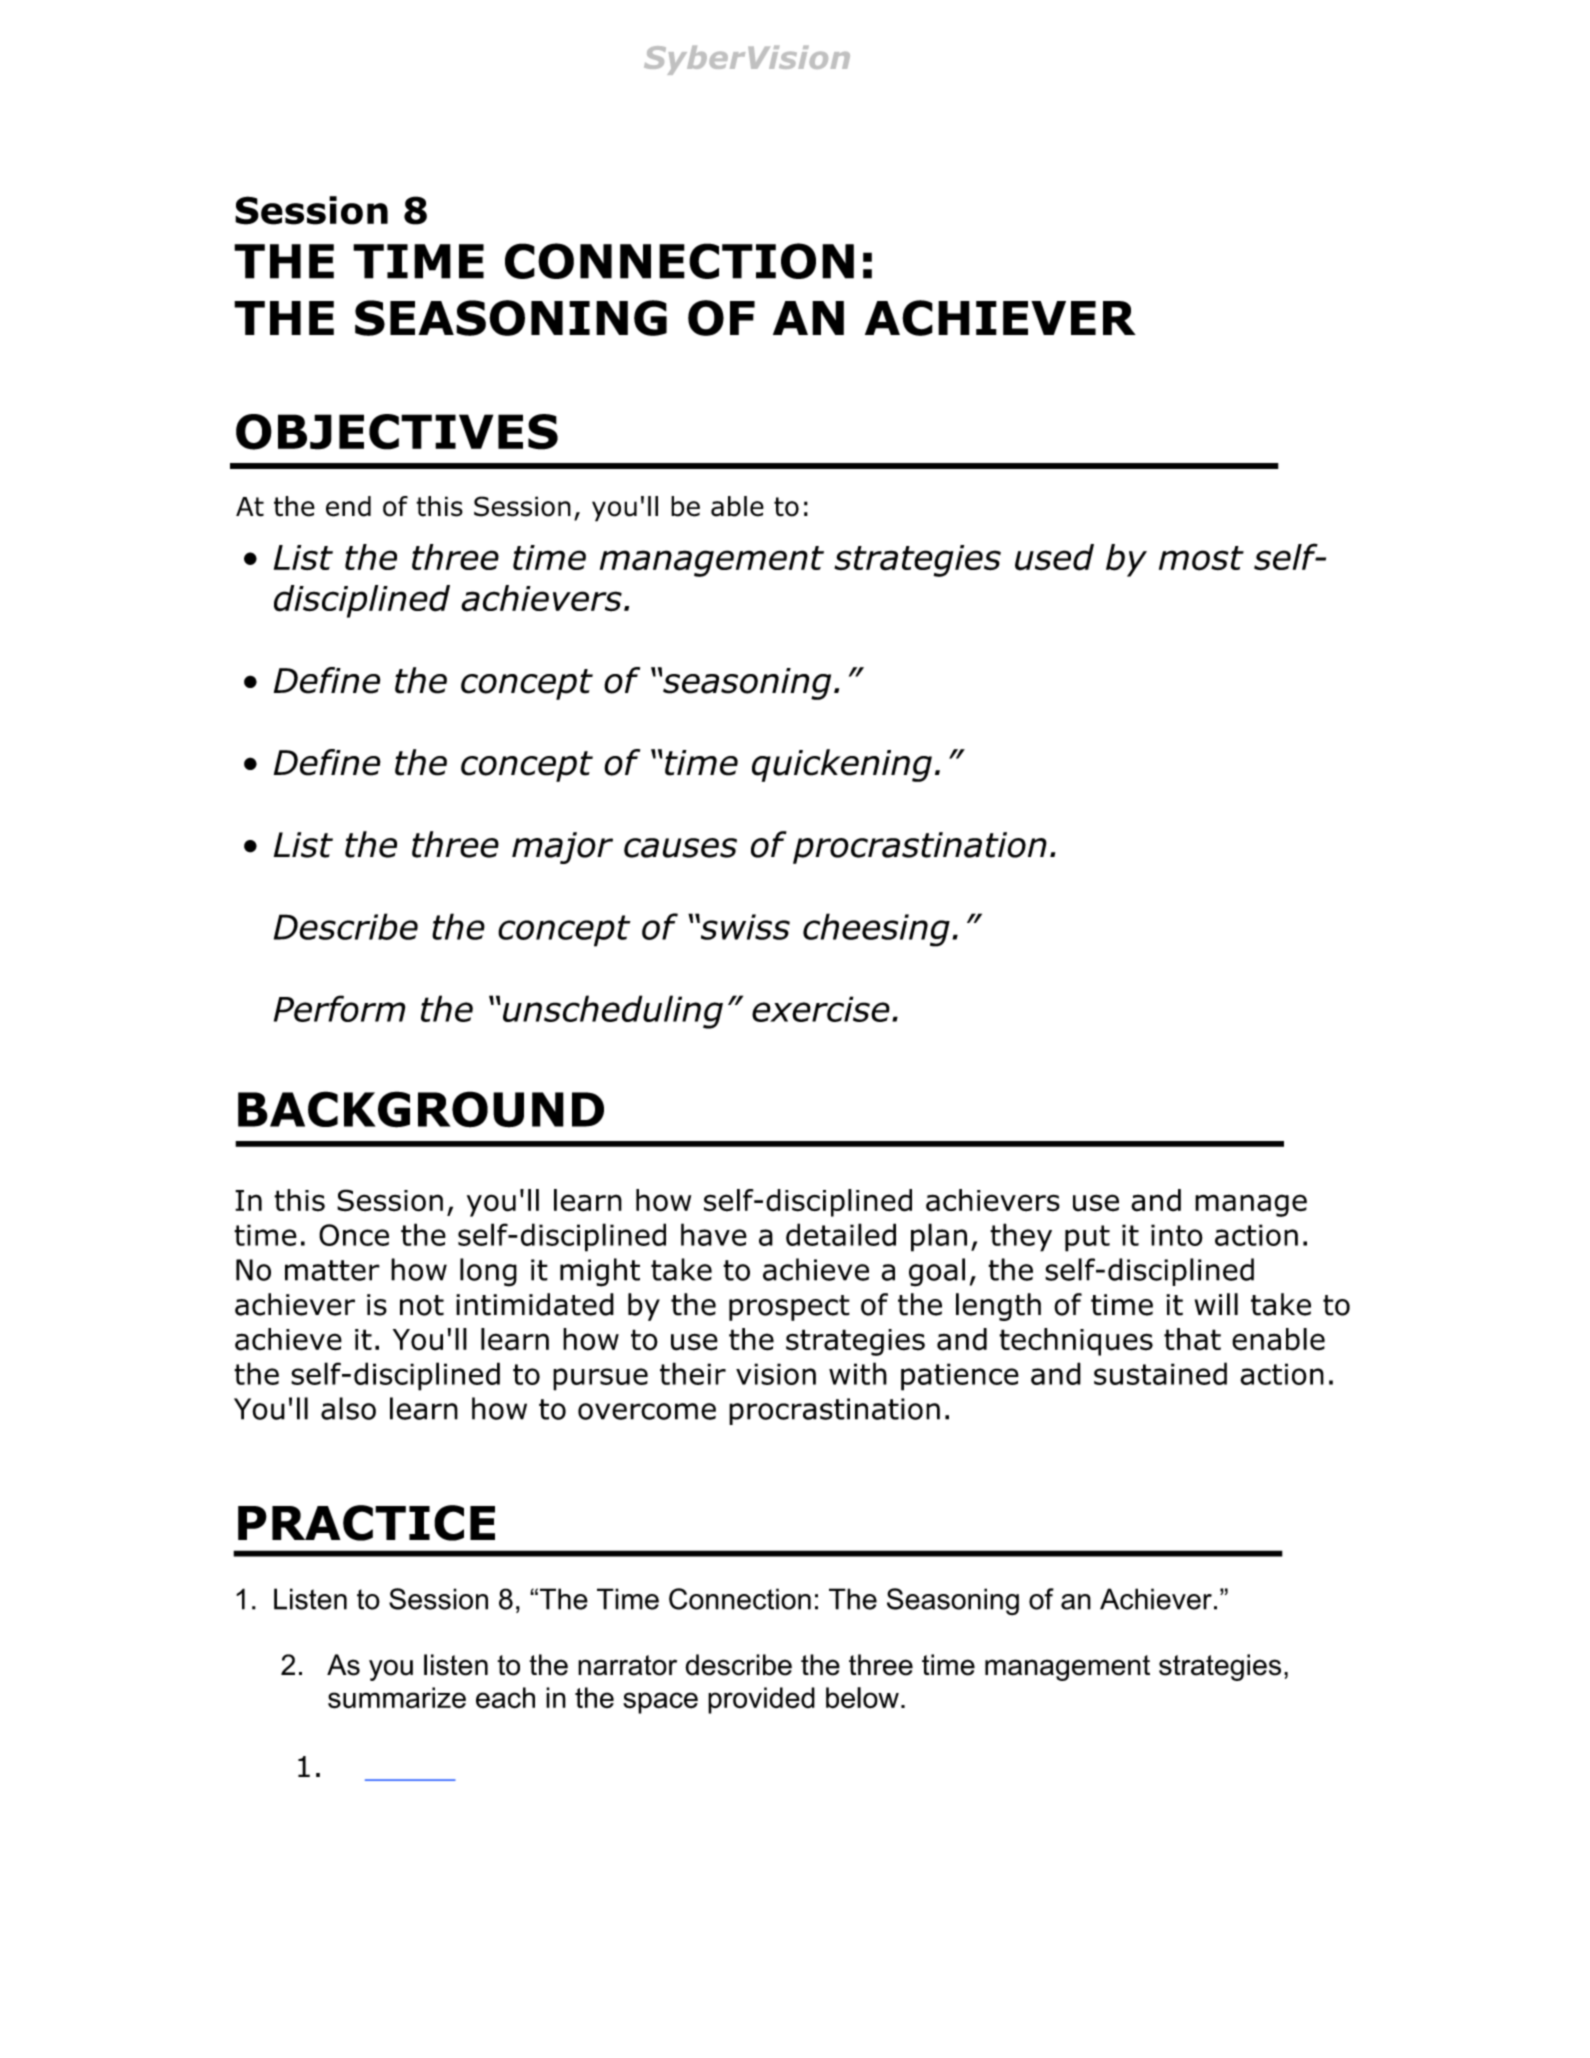 Image resolution: width=1590 pixels, height=2058 pixels. What do you see at coordinates (1087, 1238) in the document?
I see `put` at bounding box center [1087, 1238].
